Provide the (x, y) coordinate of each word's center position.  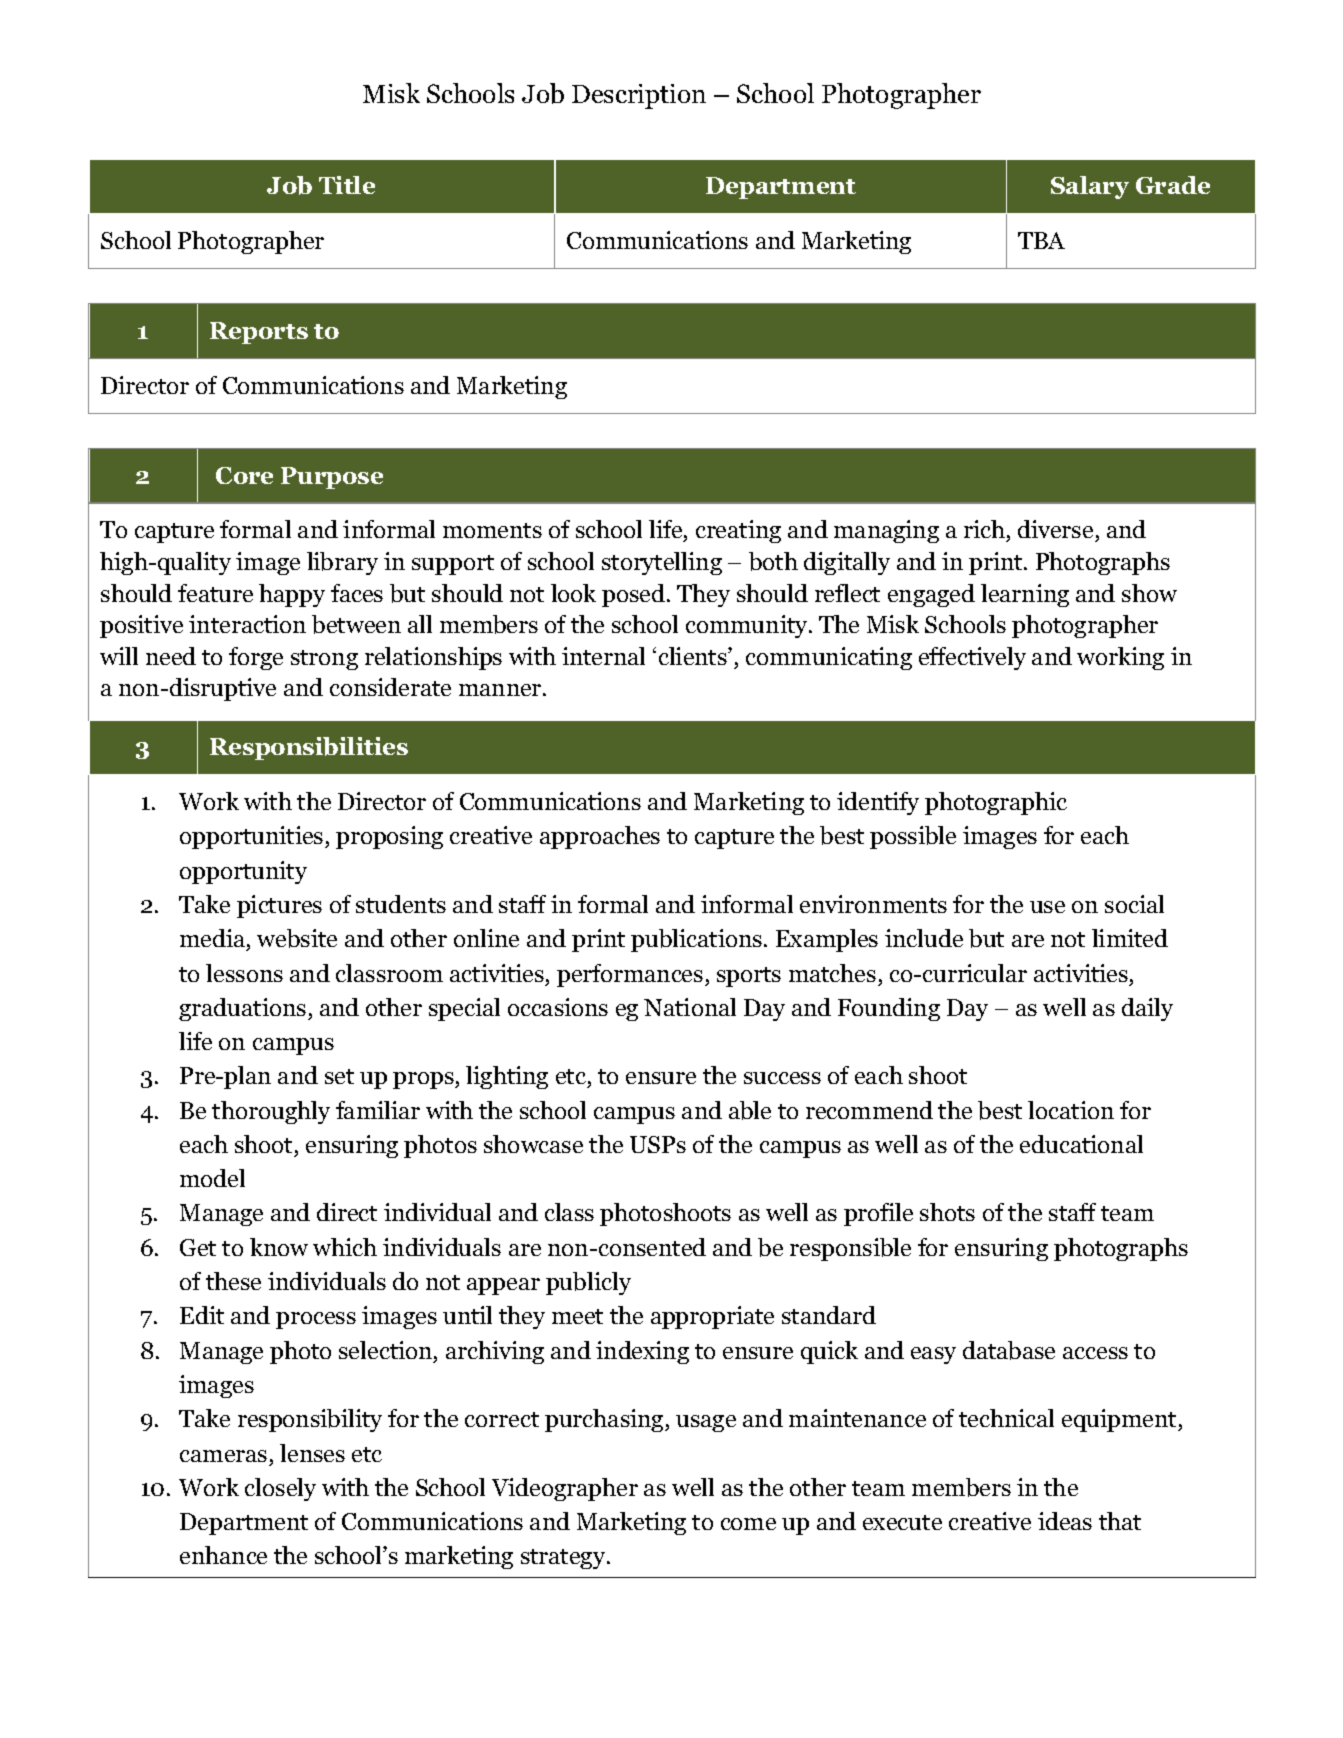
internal (603, 656)
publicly (588, 1283)
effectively (972, 658)
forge (256, 658)
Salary (1090, 187)
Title (347, 185)
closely (280, 1489)
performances (631, 975)
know (279, 1247)
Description (639, 96)
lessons (244, 973)
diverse (1057, 531)
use (1047, 907)
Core (244, 475)
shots (947, 1212)
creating (738, 531)
